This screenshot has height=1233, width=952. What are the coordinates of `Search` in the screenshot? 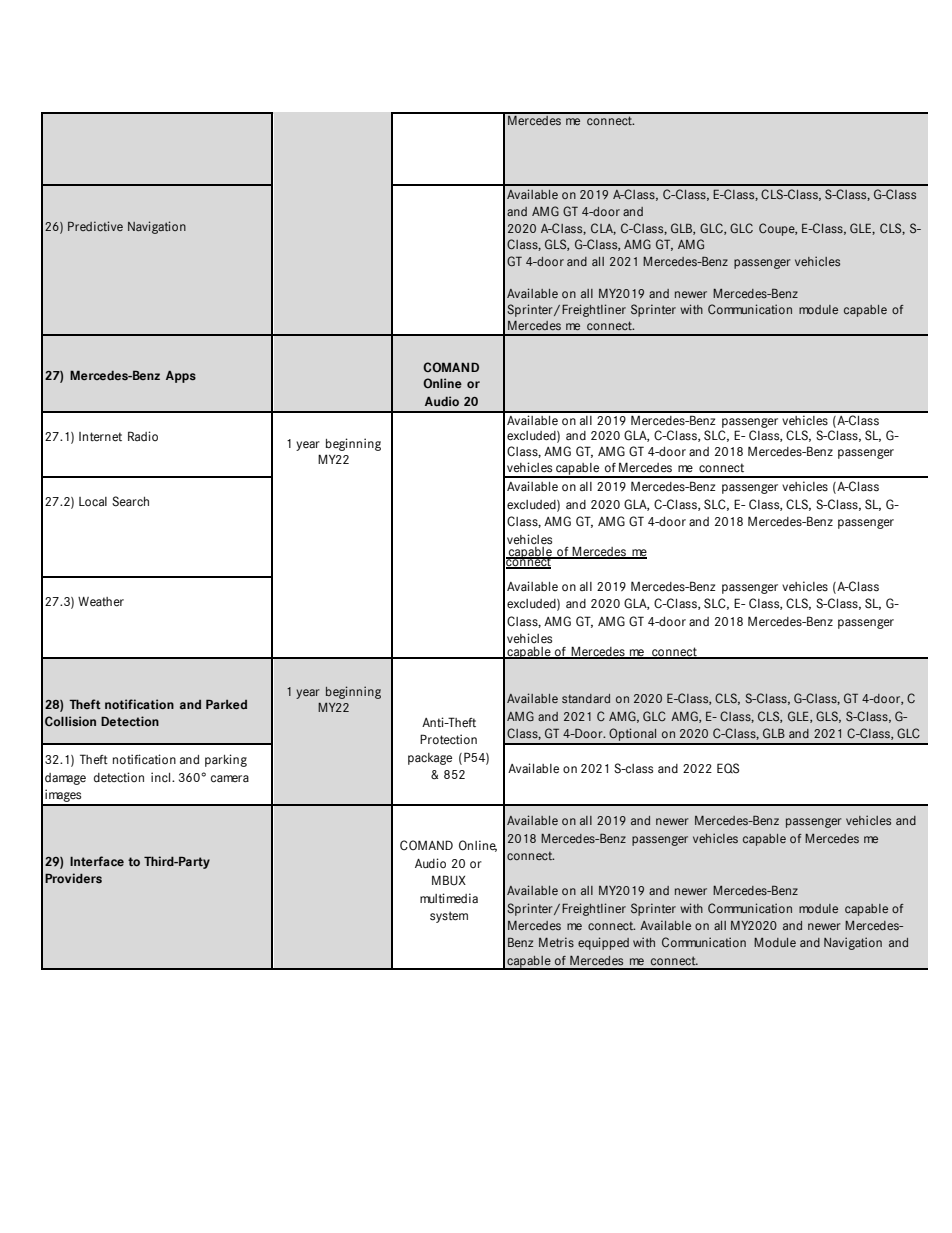 It's located at (130, 501).
